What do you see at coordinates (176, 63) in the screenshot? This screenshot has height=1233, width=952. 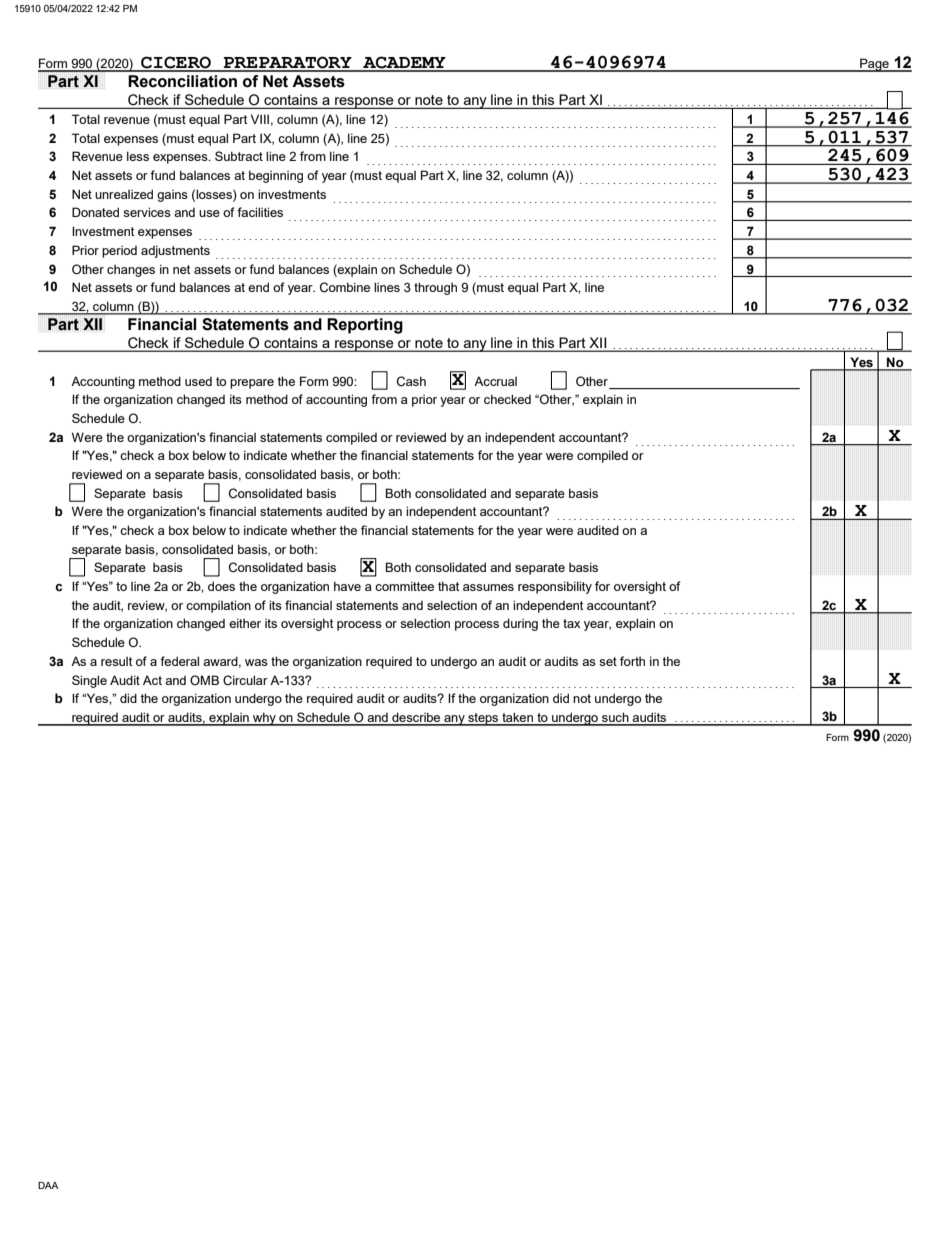 I see `CICERO` at bounding box center [176, 63].
